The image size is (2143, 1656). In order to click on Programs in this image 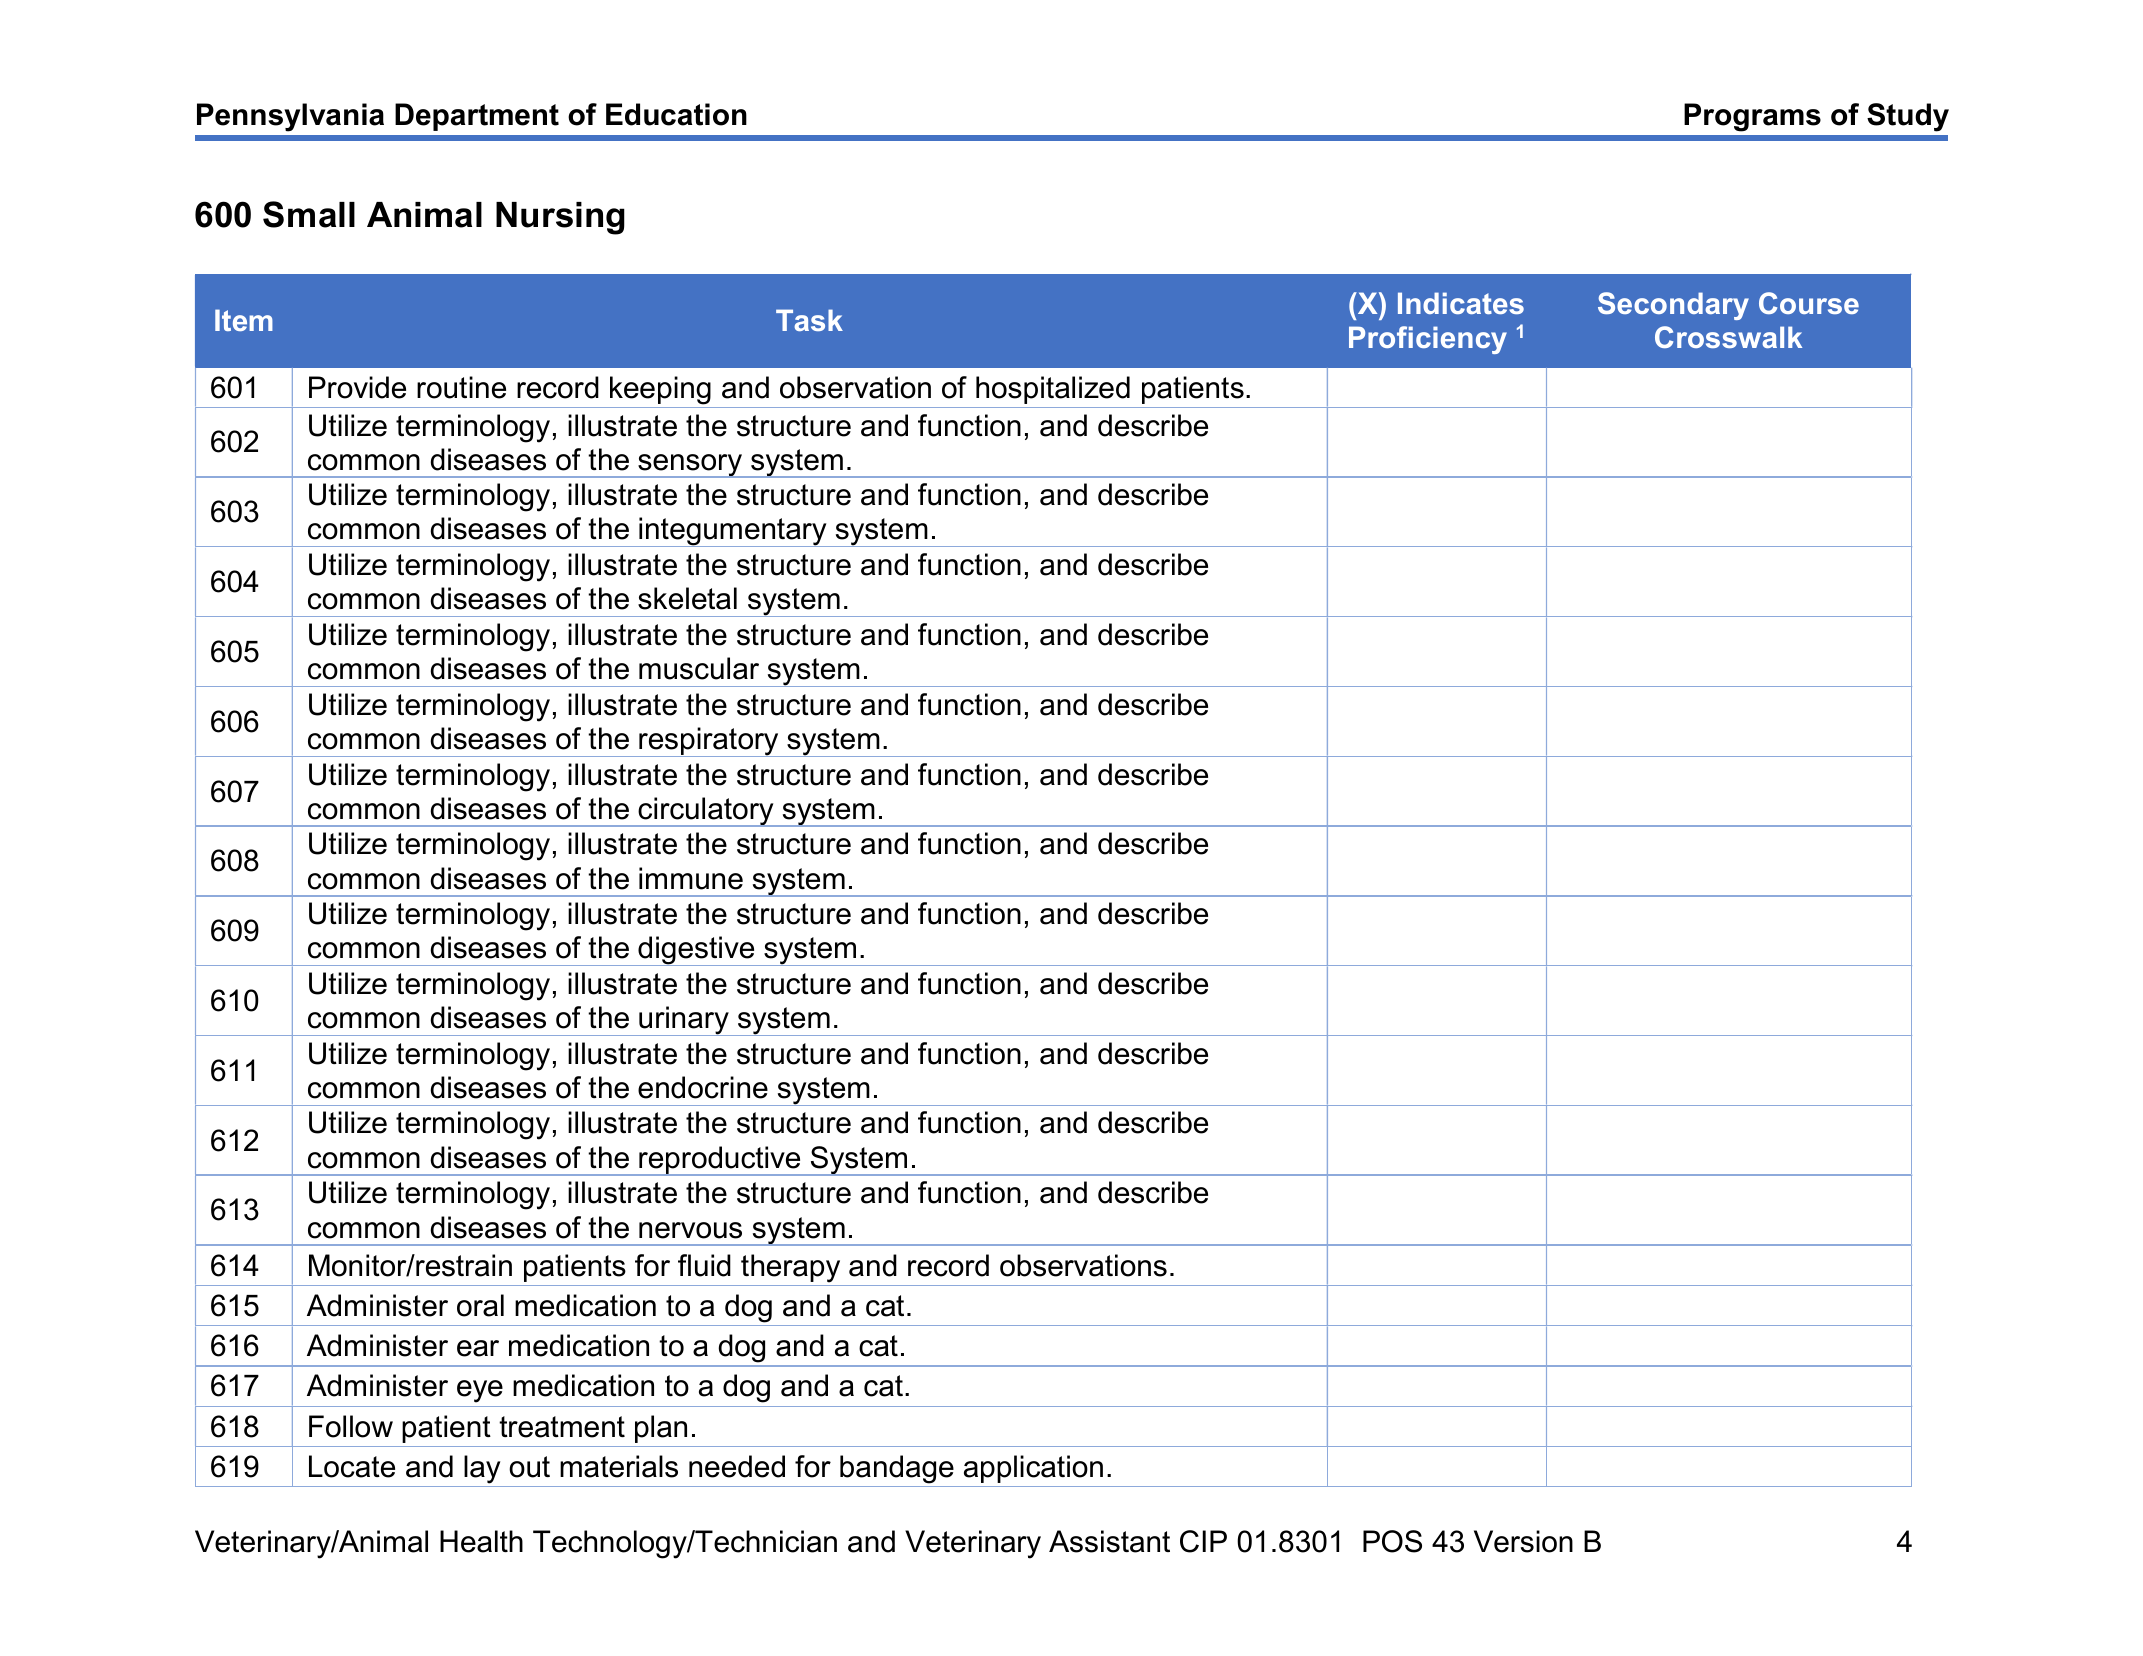, I will do `click(1752, 117)`.
